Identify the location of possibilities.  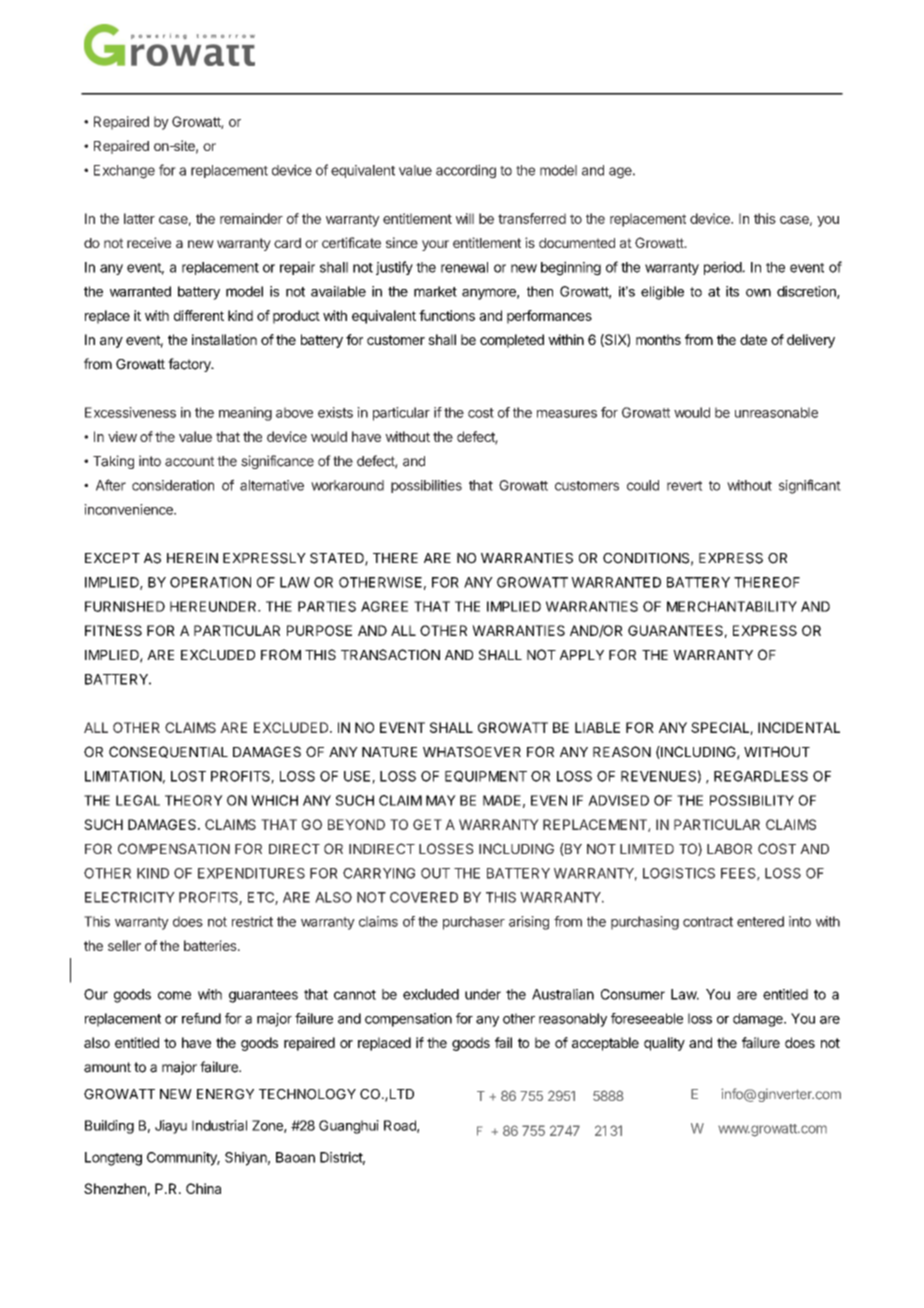
(426, 486).
